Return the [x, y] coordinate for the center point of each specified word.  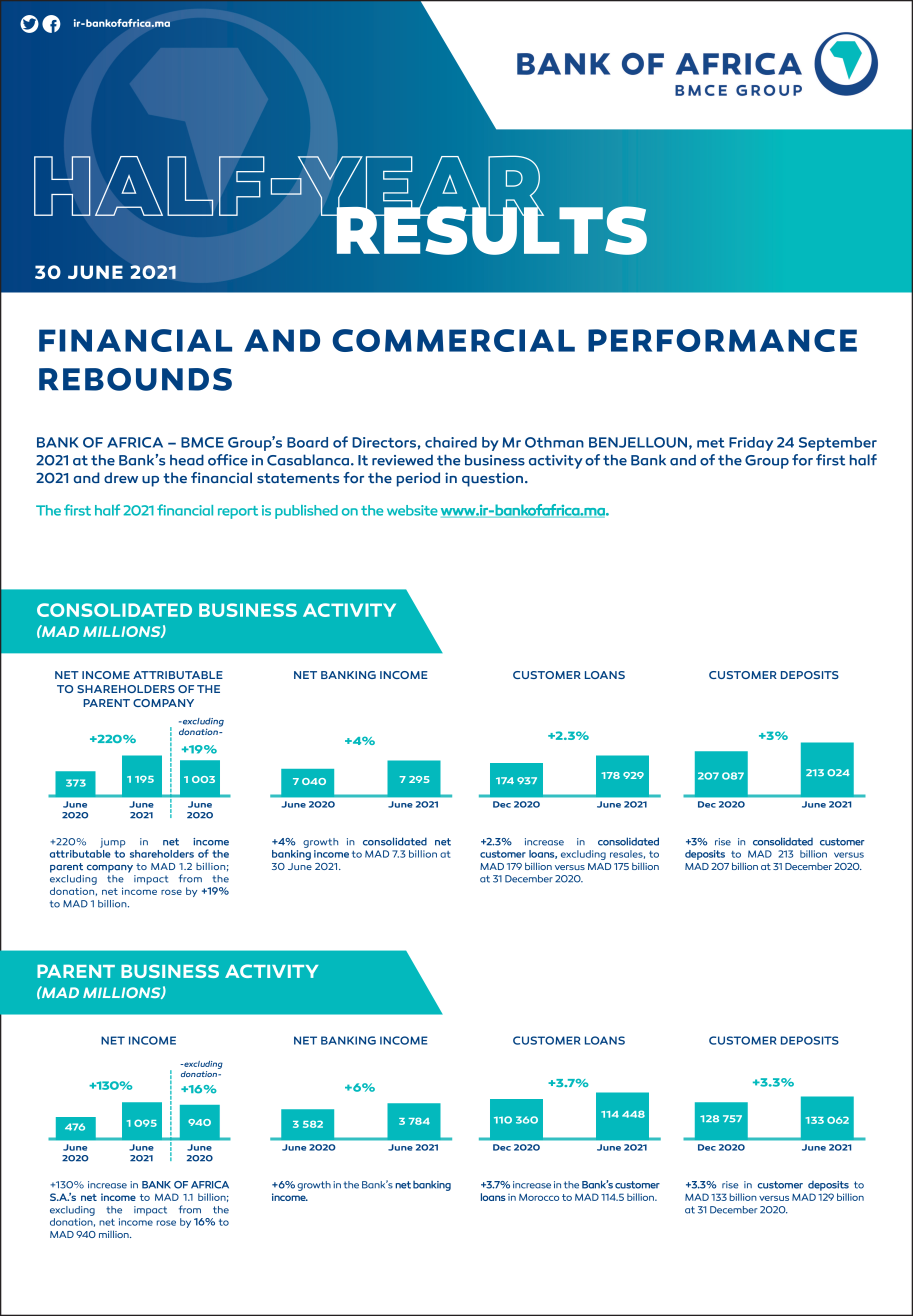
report [238, 512]
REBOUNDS [135, 379]
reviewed [402, 460]
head [187, 460]
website [412, 510]
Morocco [539, 1197]
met [711, 443]
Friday [751, 444]
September [838, 444]
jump [112, 843]
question [492, 479]
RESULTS [490, 229]
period [418, 479]
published [306, 512]
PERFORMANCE [722, 340]
